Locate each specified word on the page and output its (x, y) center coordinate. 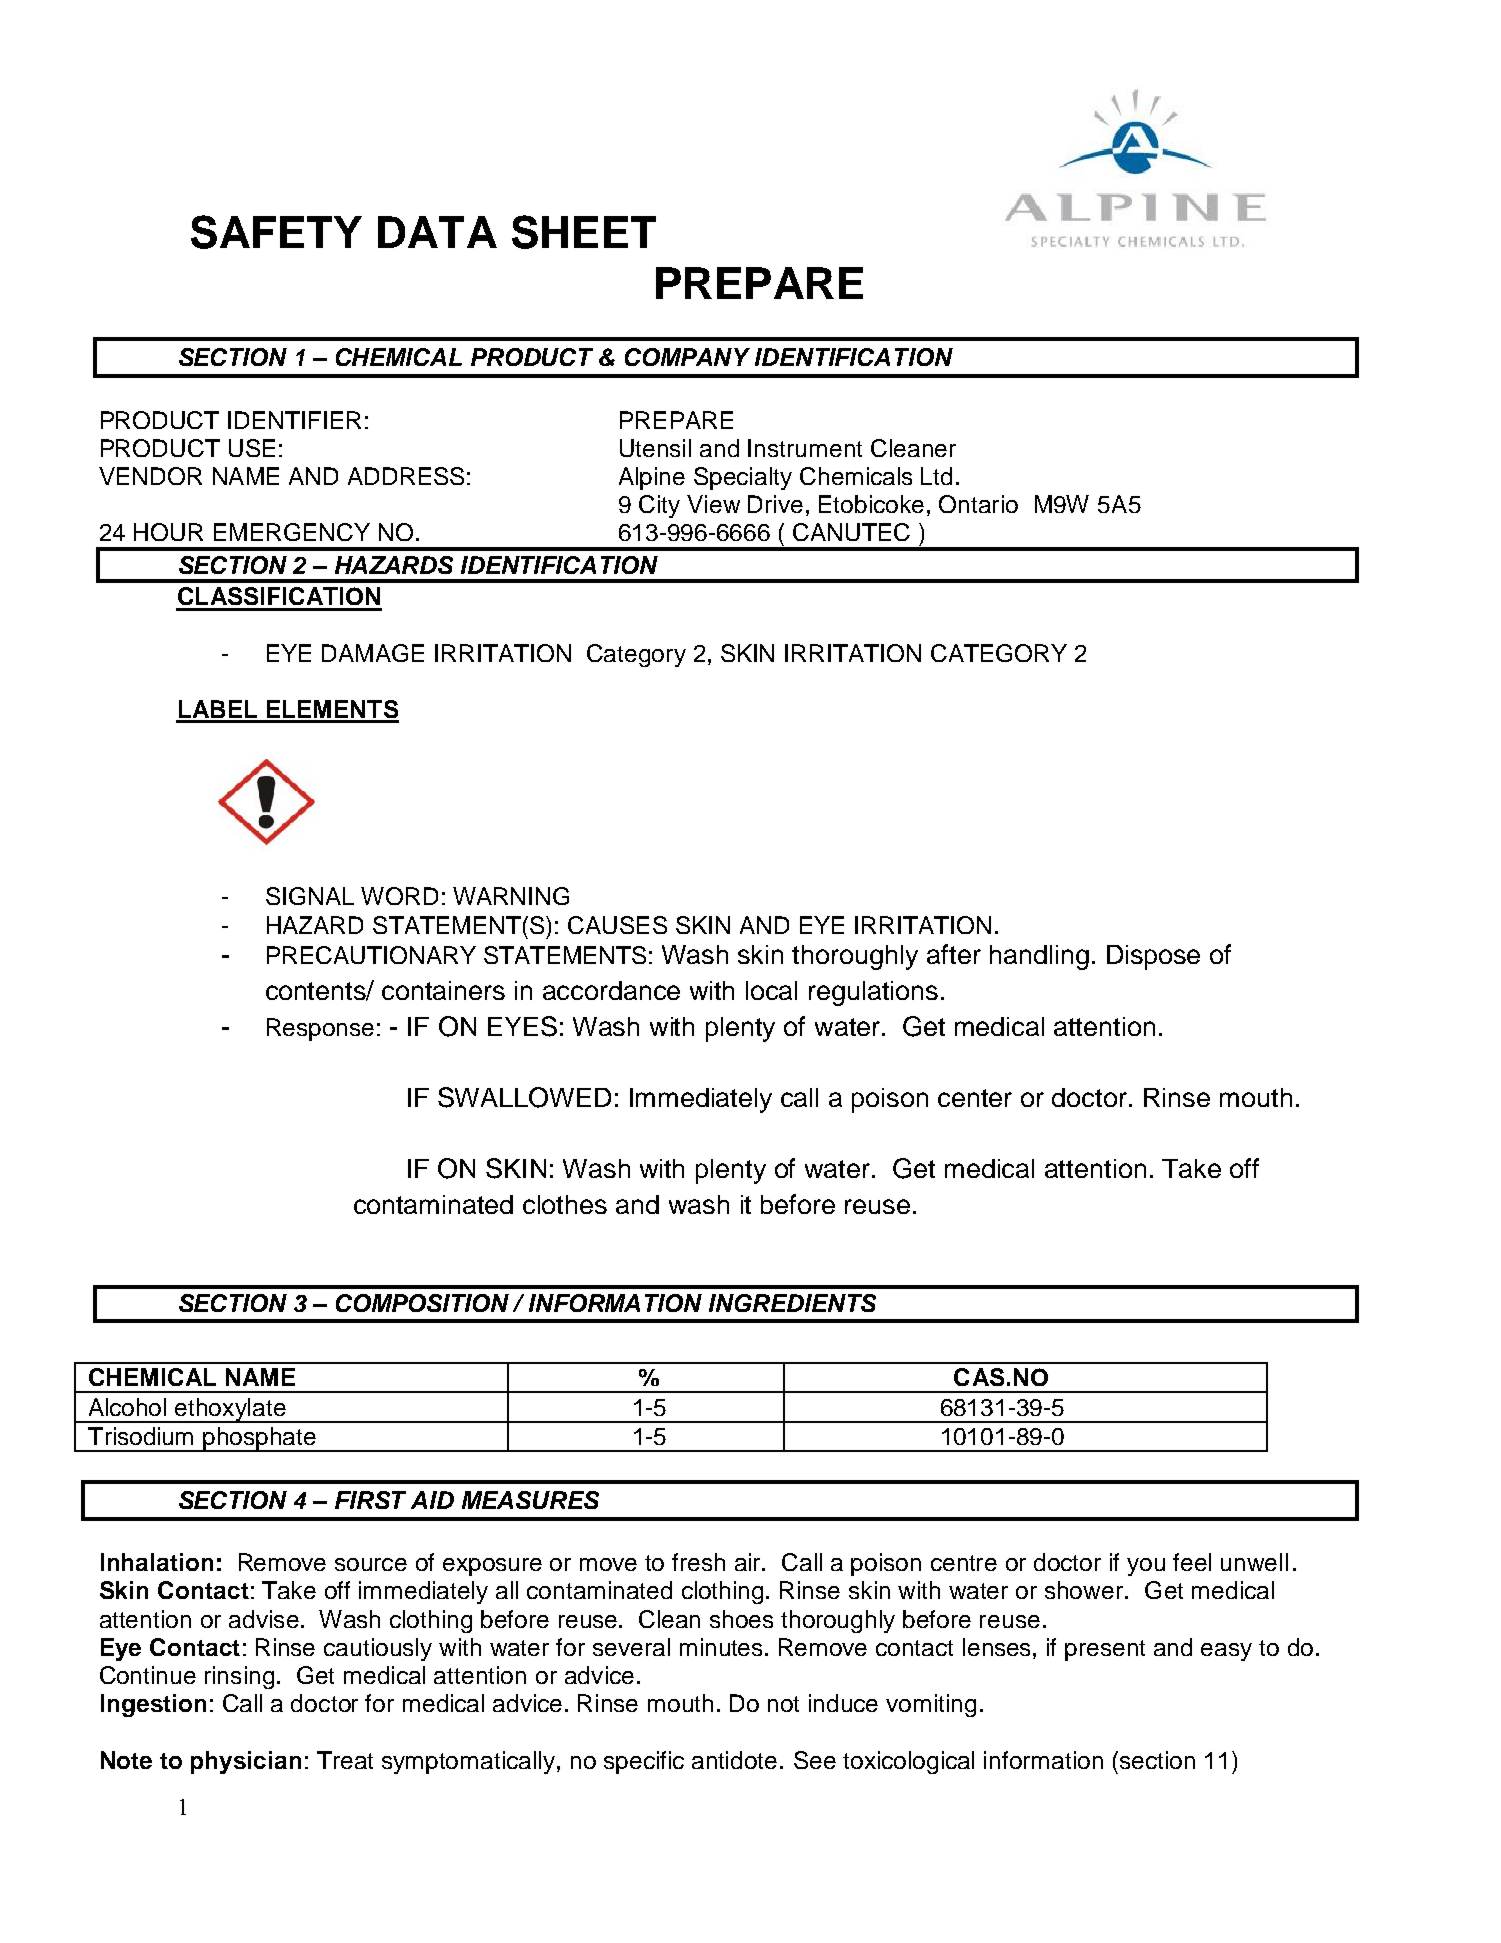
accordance (611, 990)
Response (320, 1029)
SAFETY (276, 232)
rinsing (239, 1677)
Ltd (936, 476)
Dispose (1153, 957)
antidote (734, 1760)
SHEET (584, 232)
